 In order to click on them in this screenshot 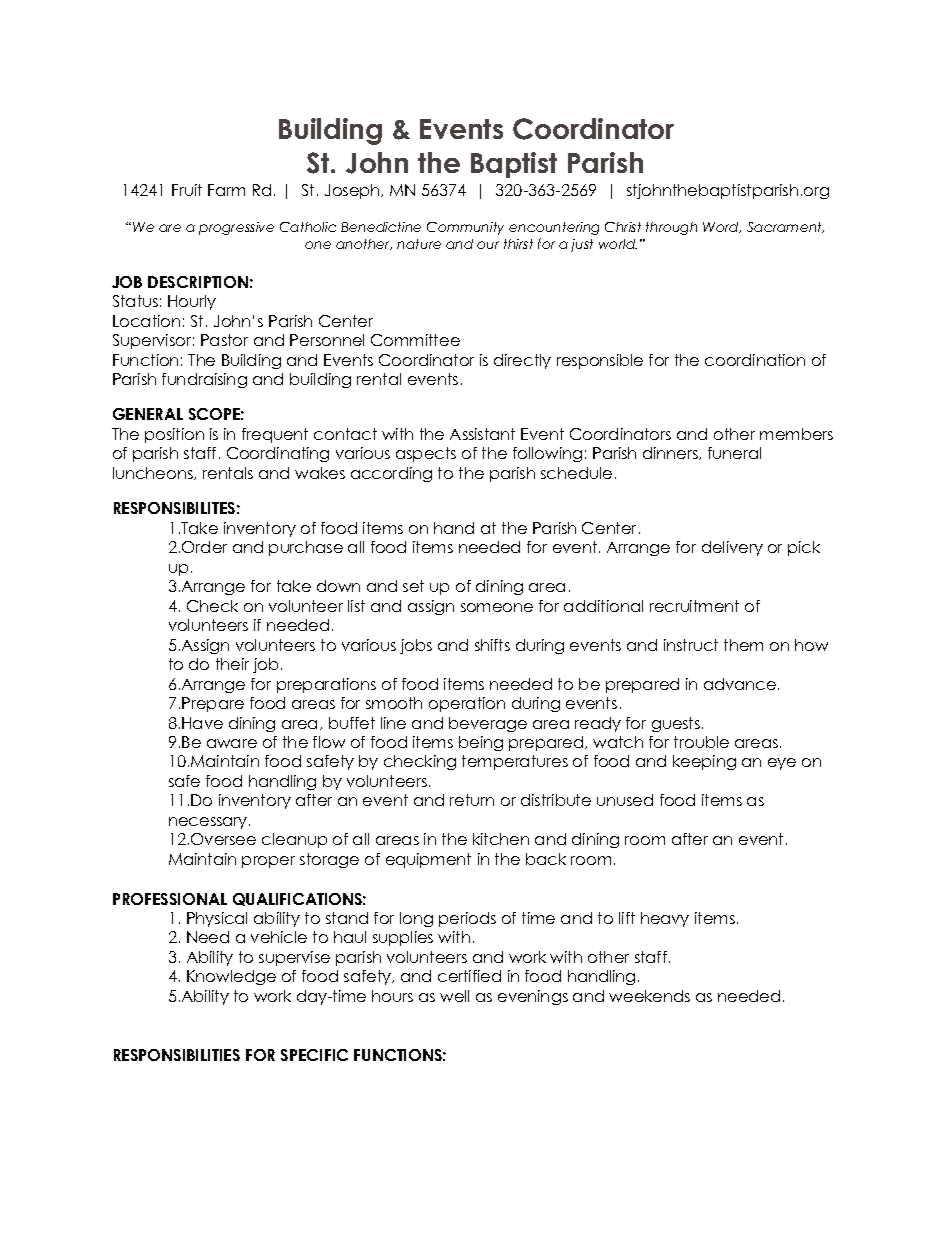, I will do `click(743, 645)`.
